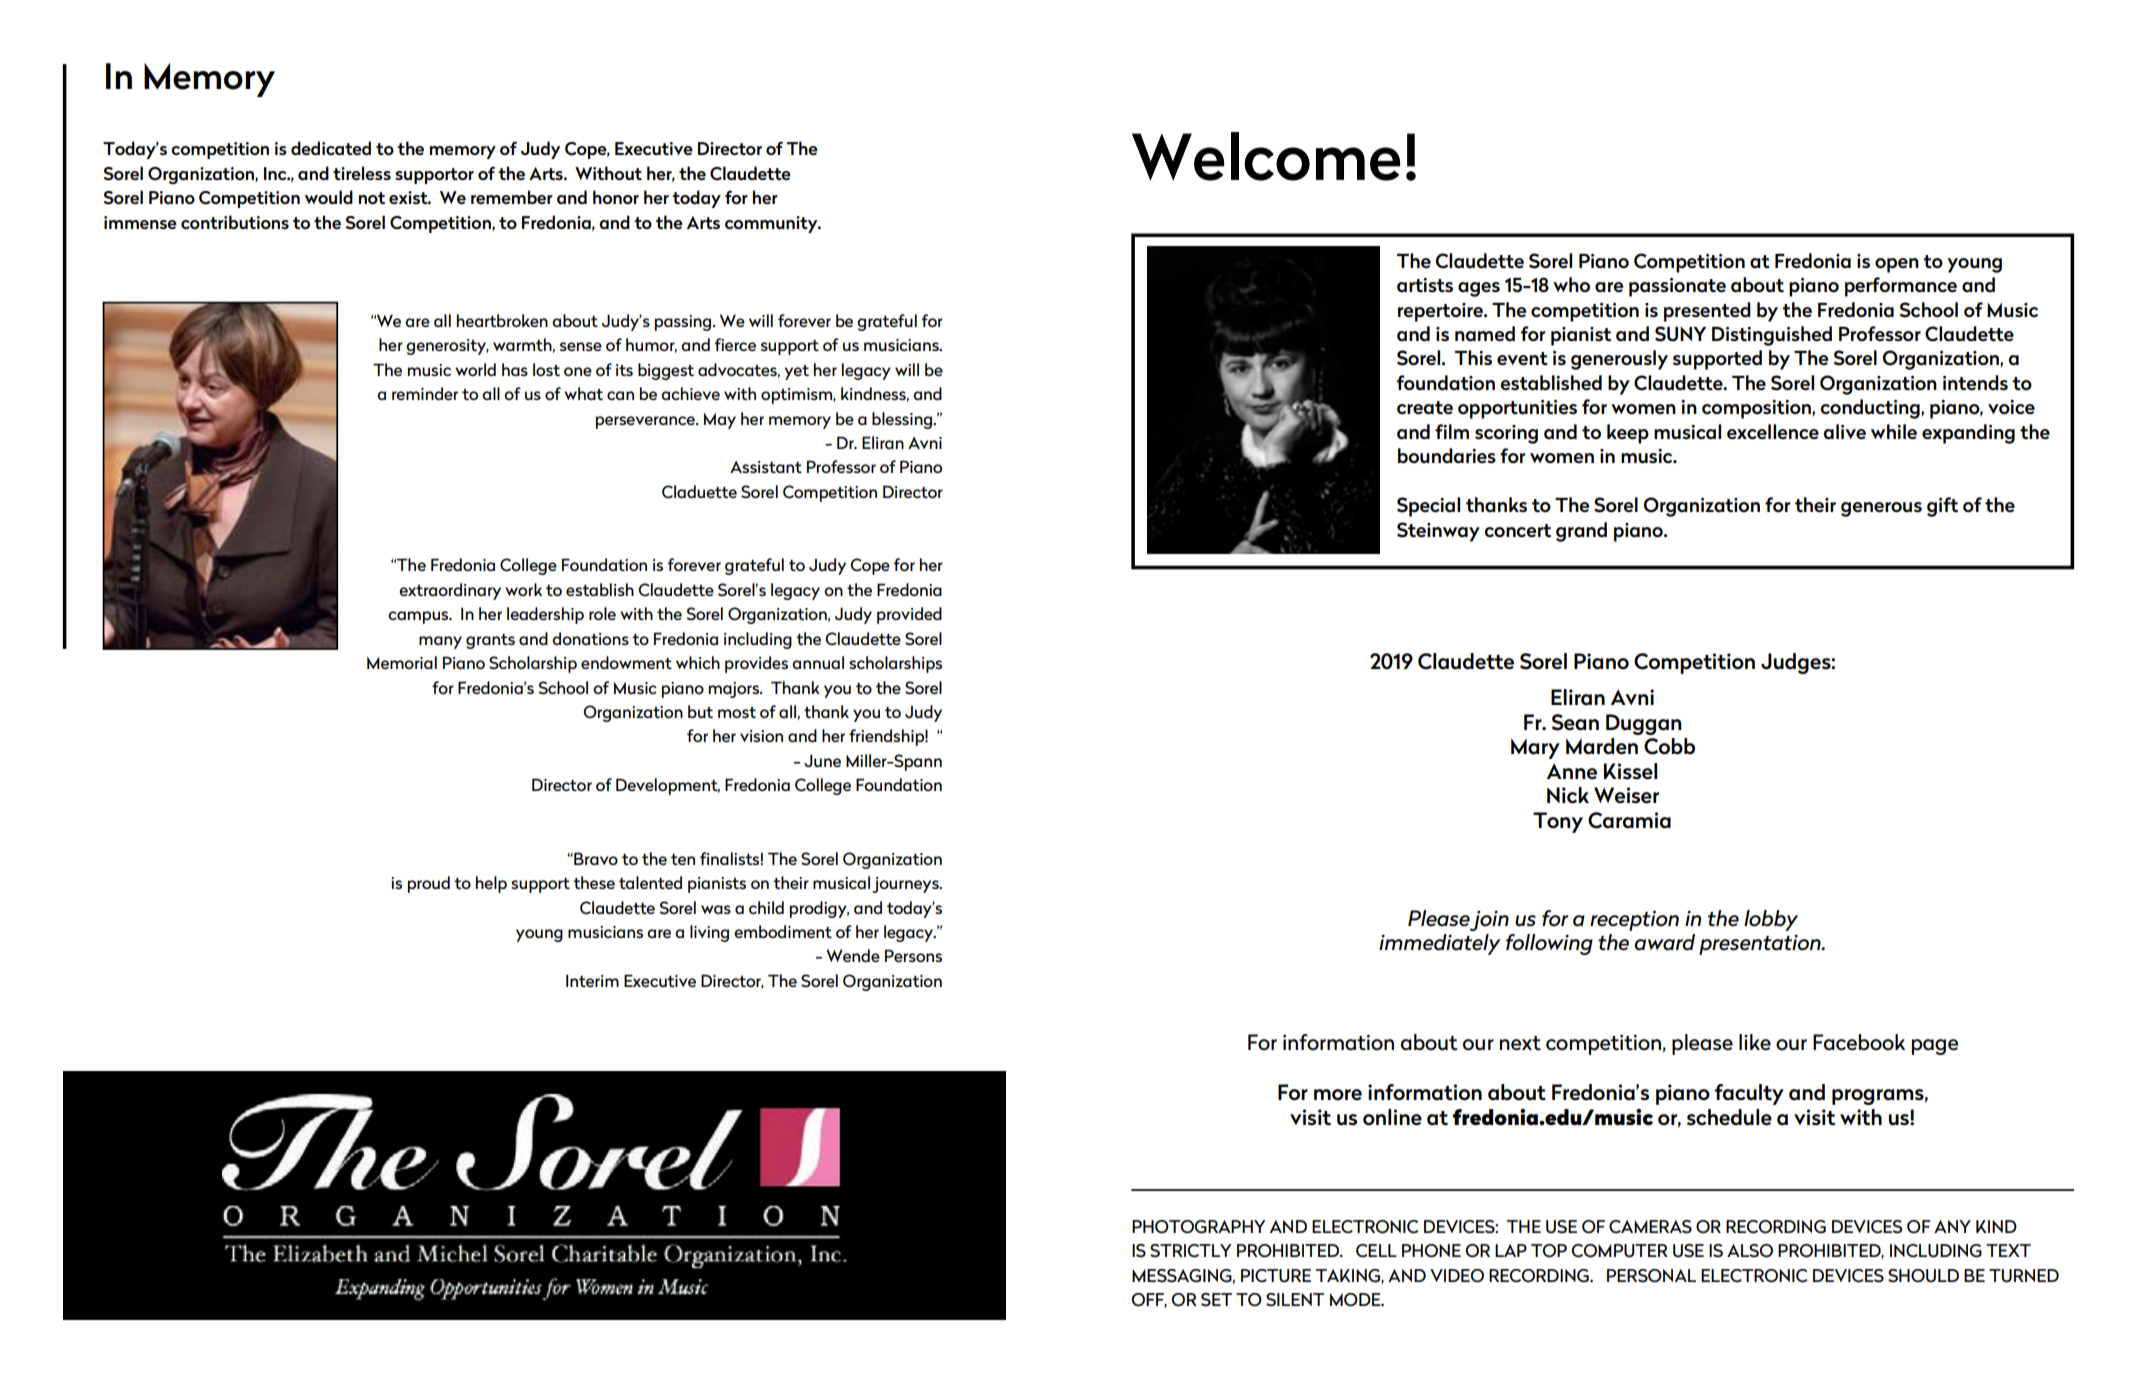  I want to click on June, so click(822, 760).
